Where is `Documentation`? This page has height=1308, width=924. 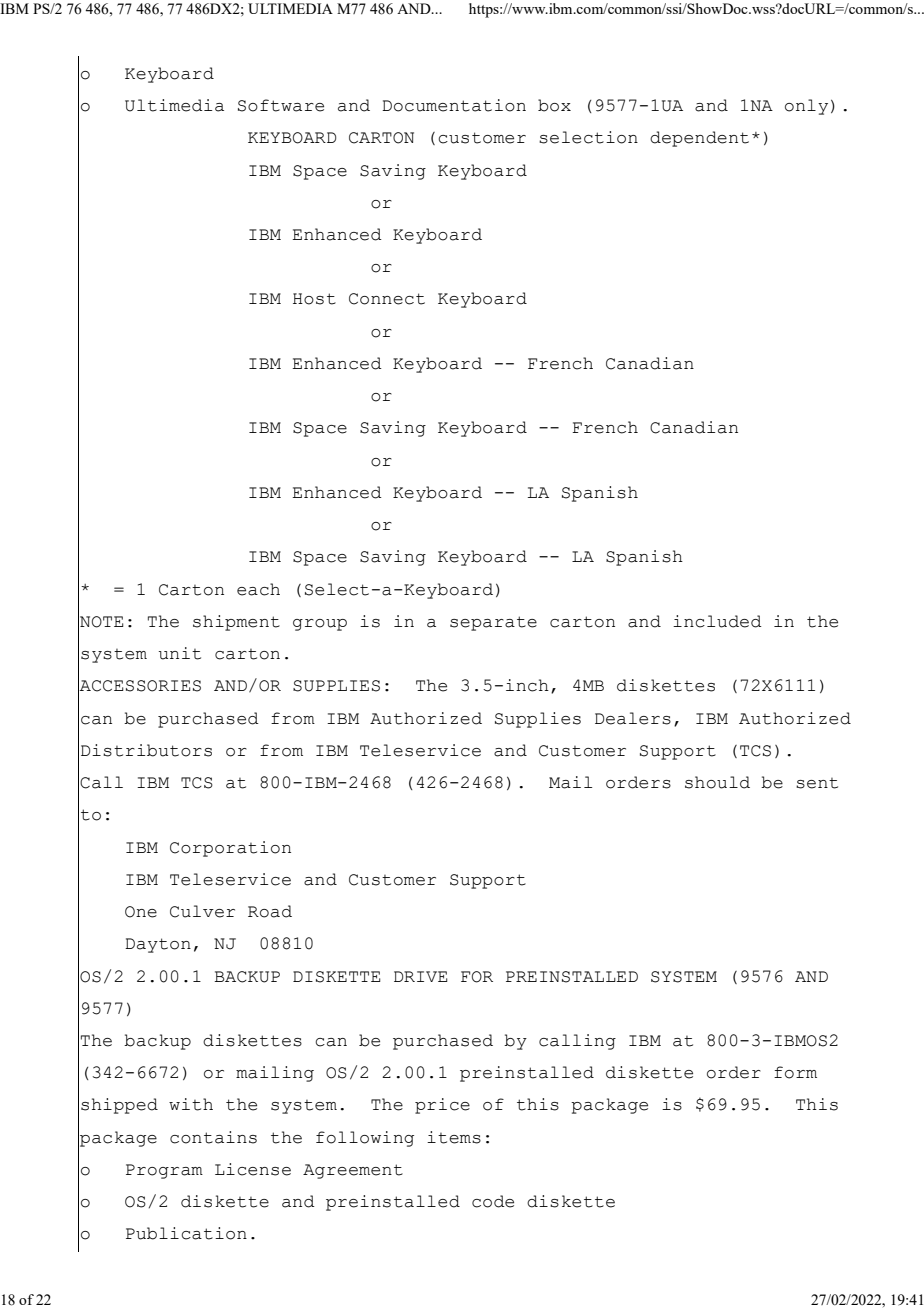 Documentation is located at coordinates (454, 105).
